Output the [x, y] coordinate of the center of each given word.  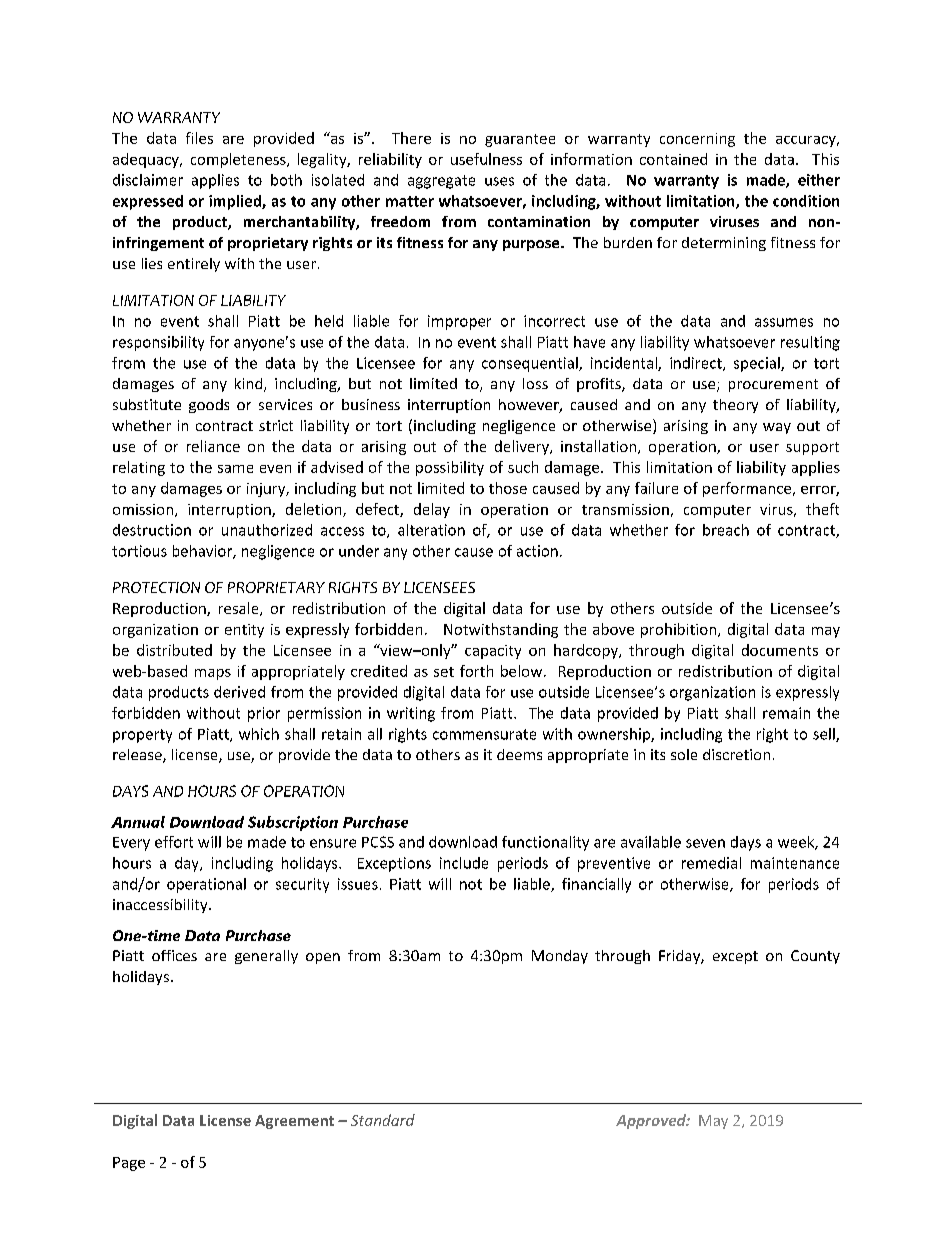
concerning [697, 140]
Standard [383, 1120]
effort [174, 842]
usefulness [486, 159]
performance [748, 489]
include [464, 863]
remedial [711, 863]
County [815, 957]
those [508, 488]
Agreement [294, 1122]
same [235, 469]
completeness [239, 160]
